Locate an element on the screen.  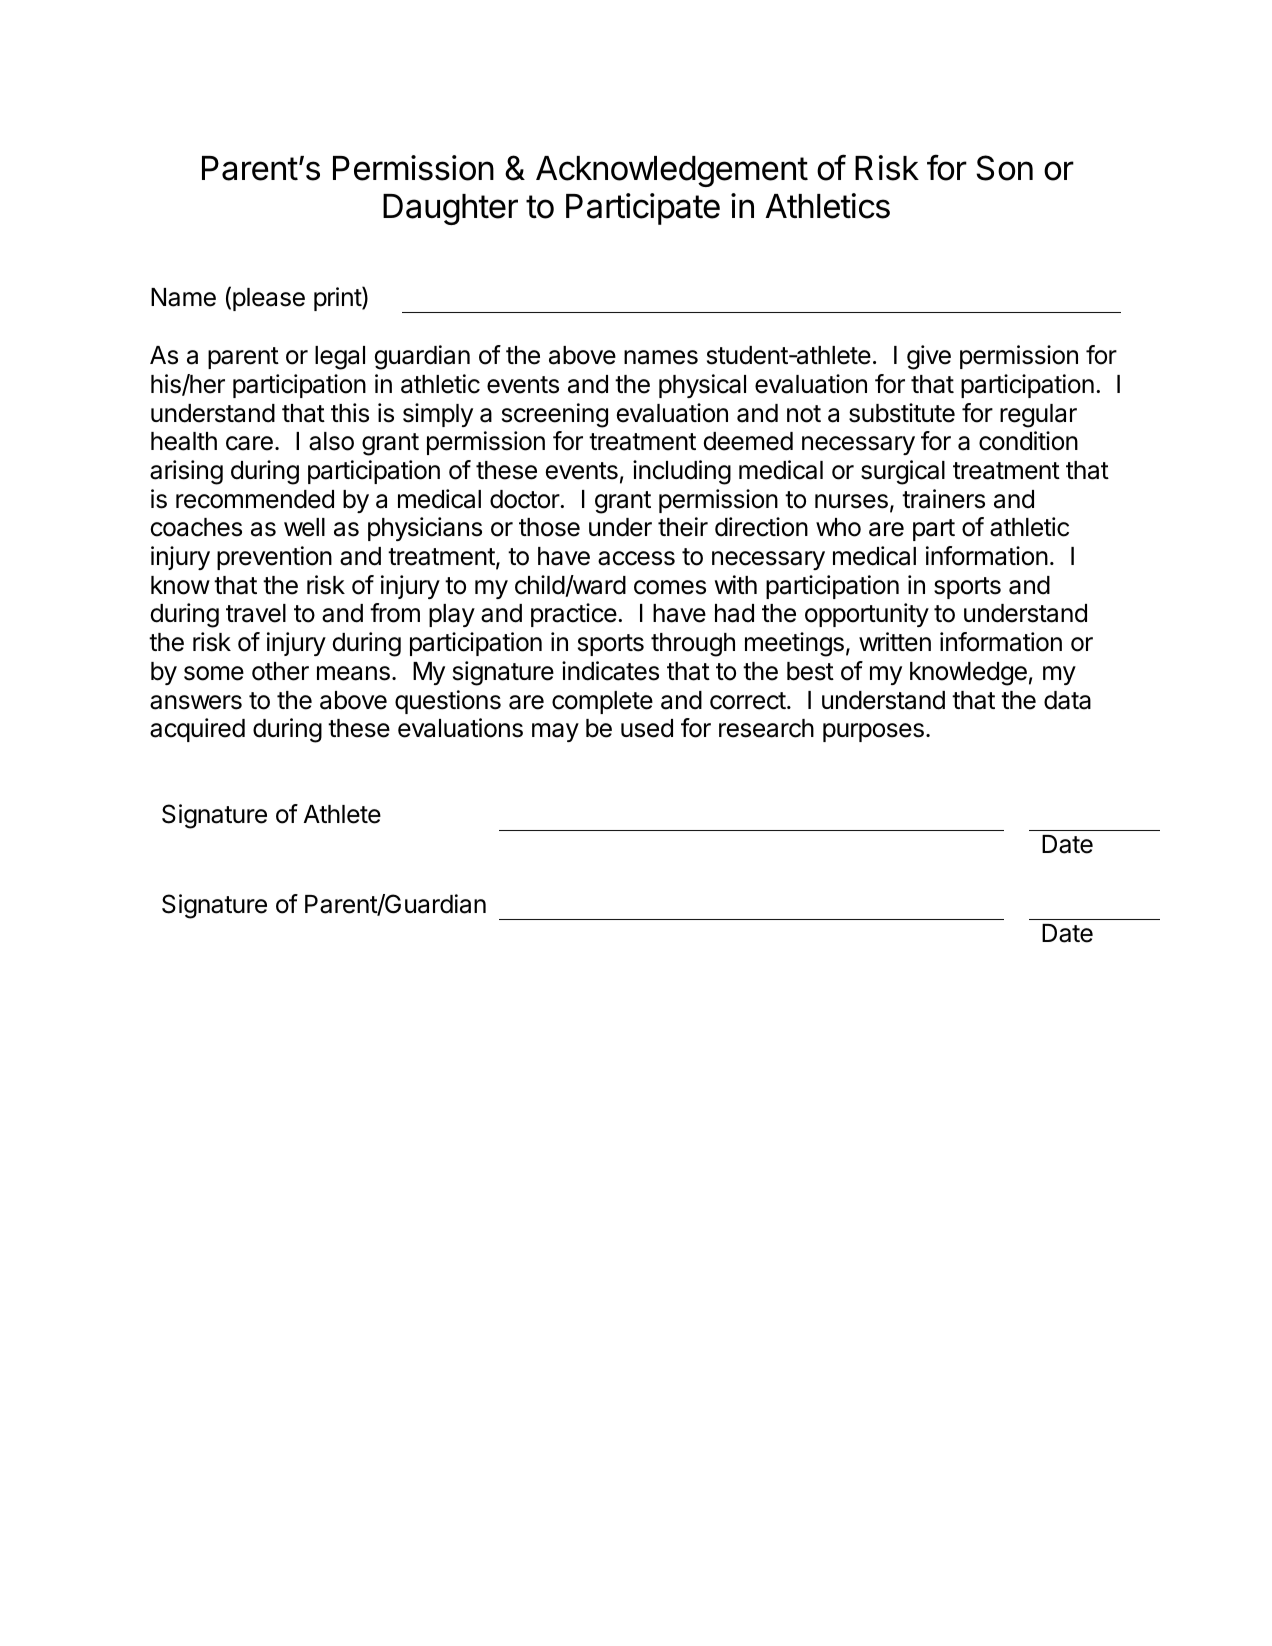
legal is located at coordinates (340, 358).
